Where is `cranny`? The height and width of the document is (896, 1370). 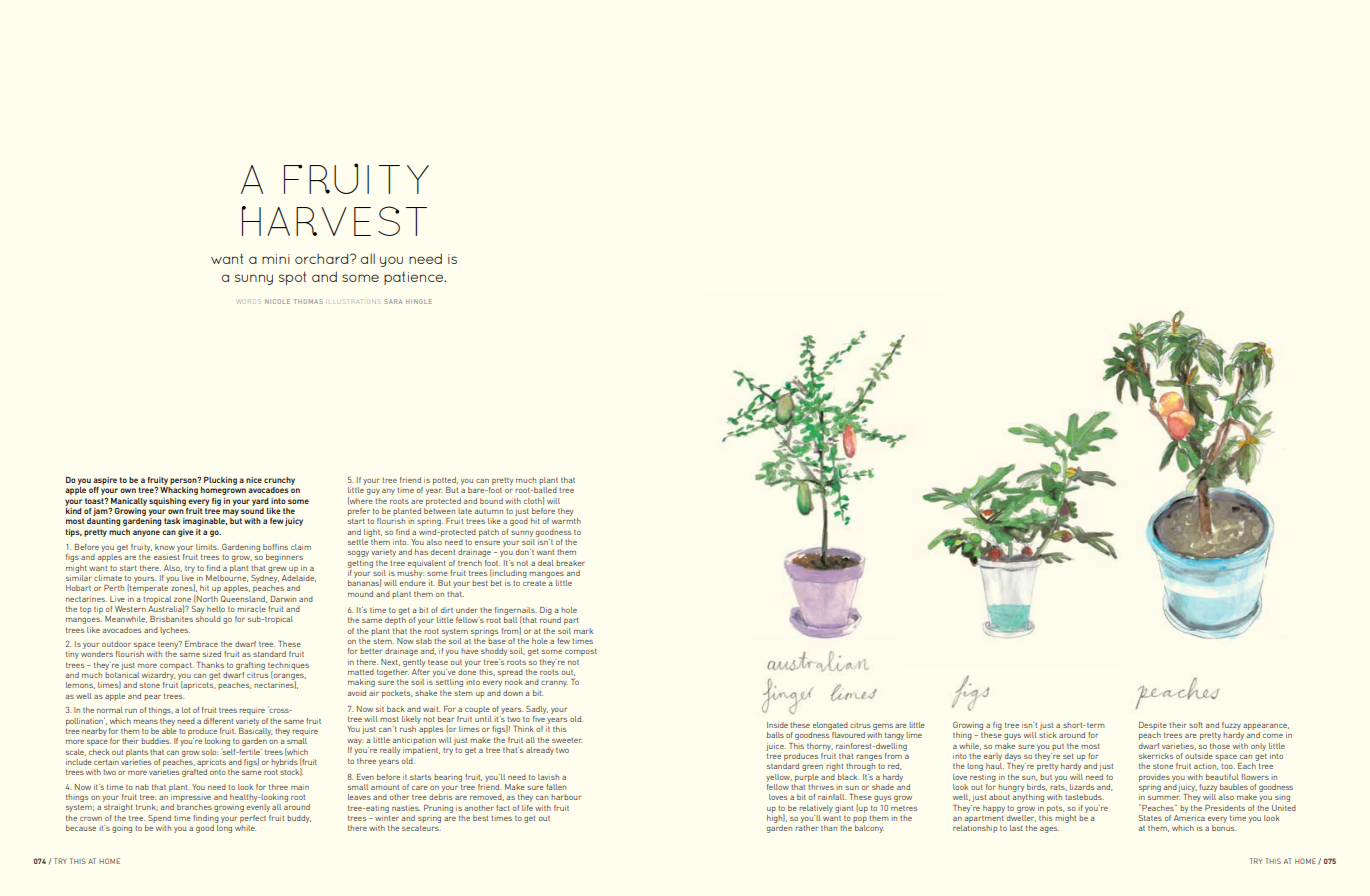 cranny is located at coordinates (554, 684).
